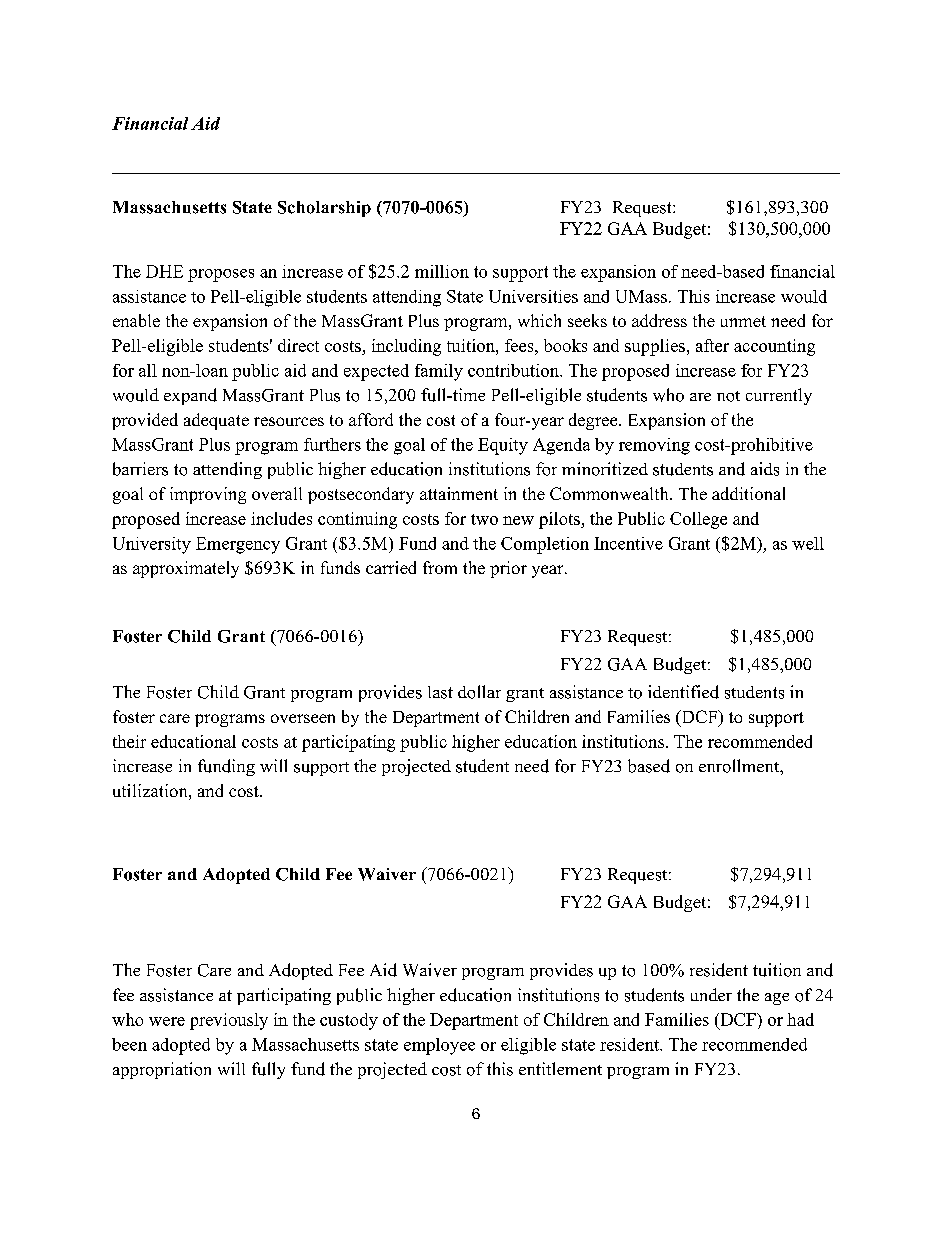 This screenshot has width=952, height=1233. I want to click on adequate, so click(216, 421).
